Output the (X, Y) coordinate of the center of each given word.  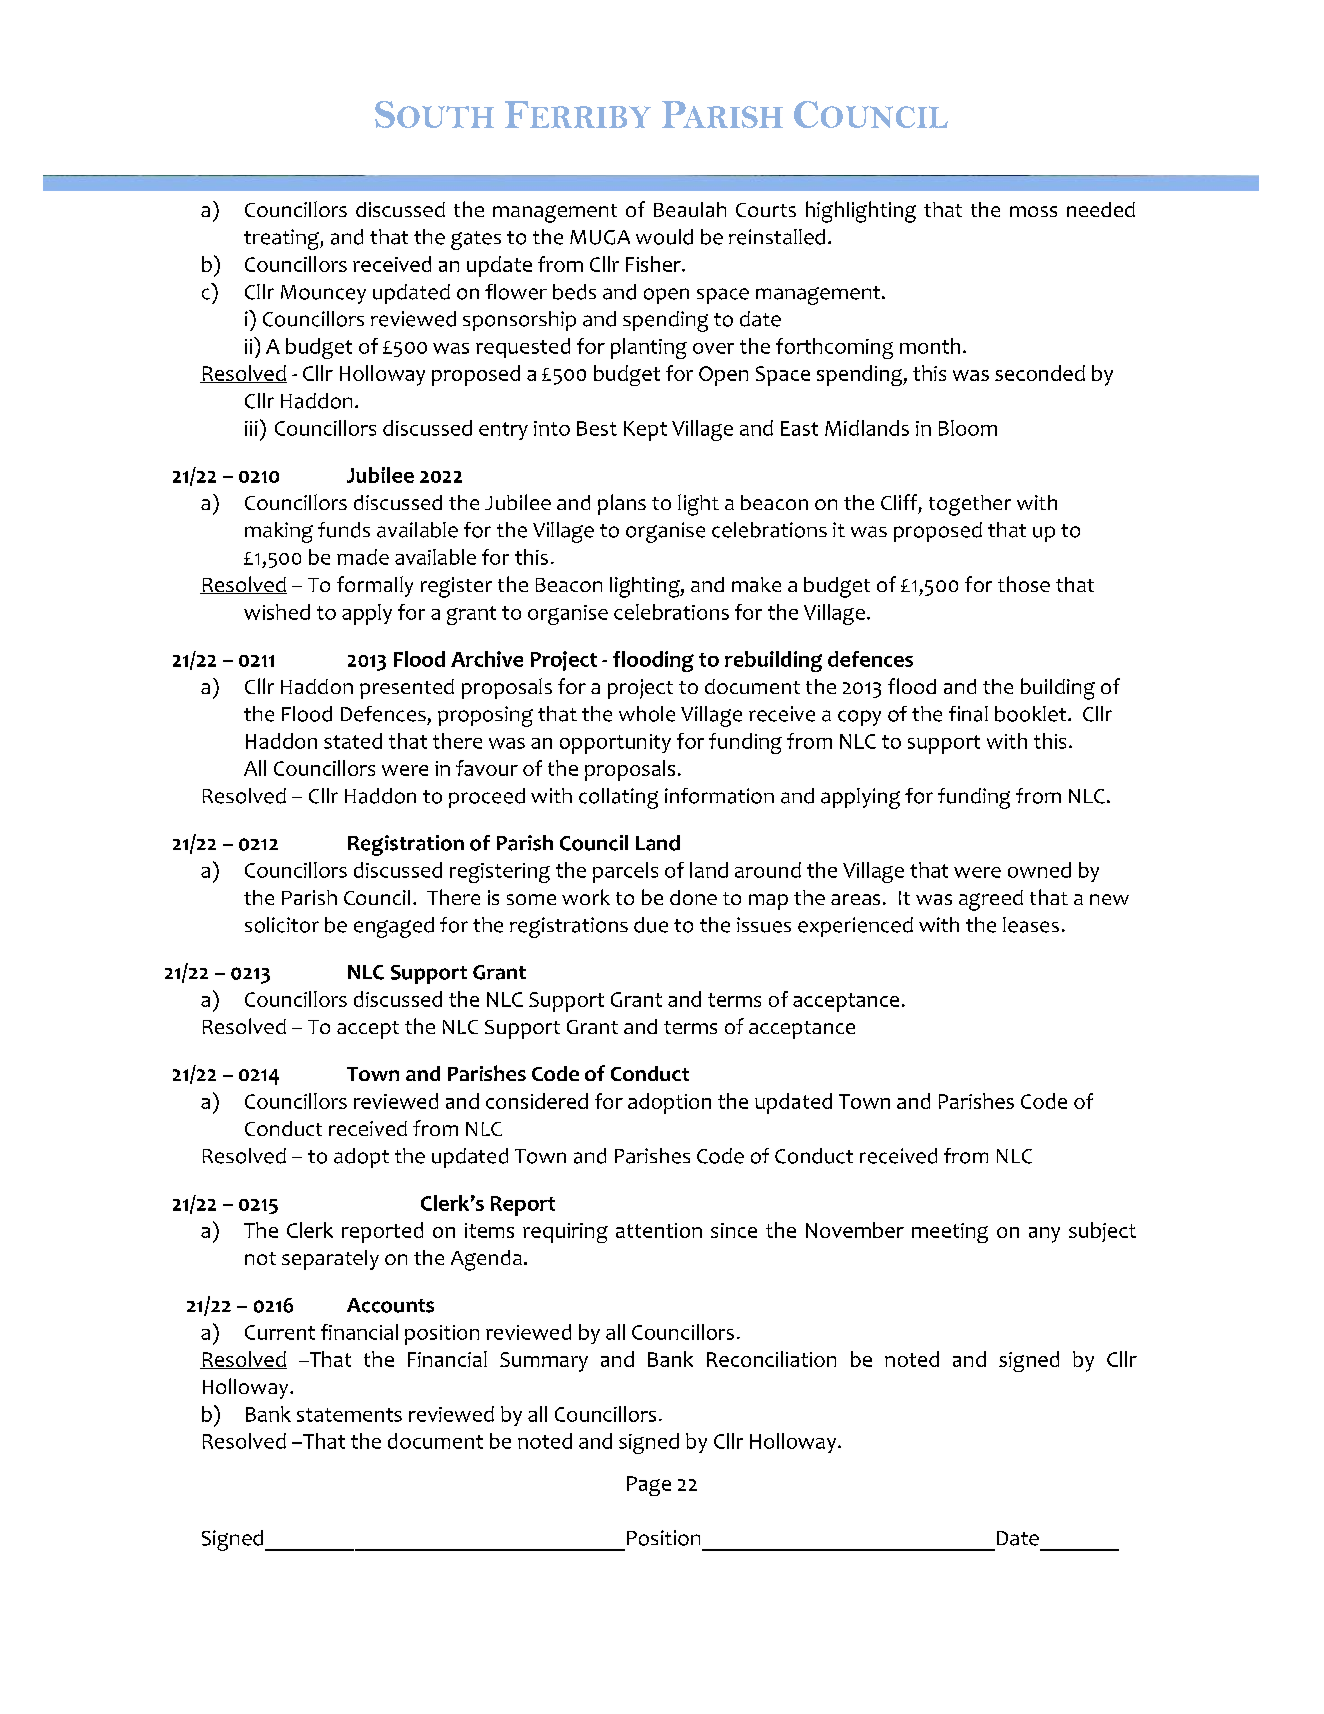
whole (647, 714)
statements (349, 1415)
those (1024, 584)
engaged (394, 927)
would (664, 237)
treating (282, 239)
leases (1031, 925)
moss (1033, 211)
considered (537, 1101)
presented (407, 689)
